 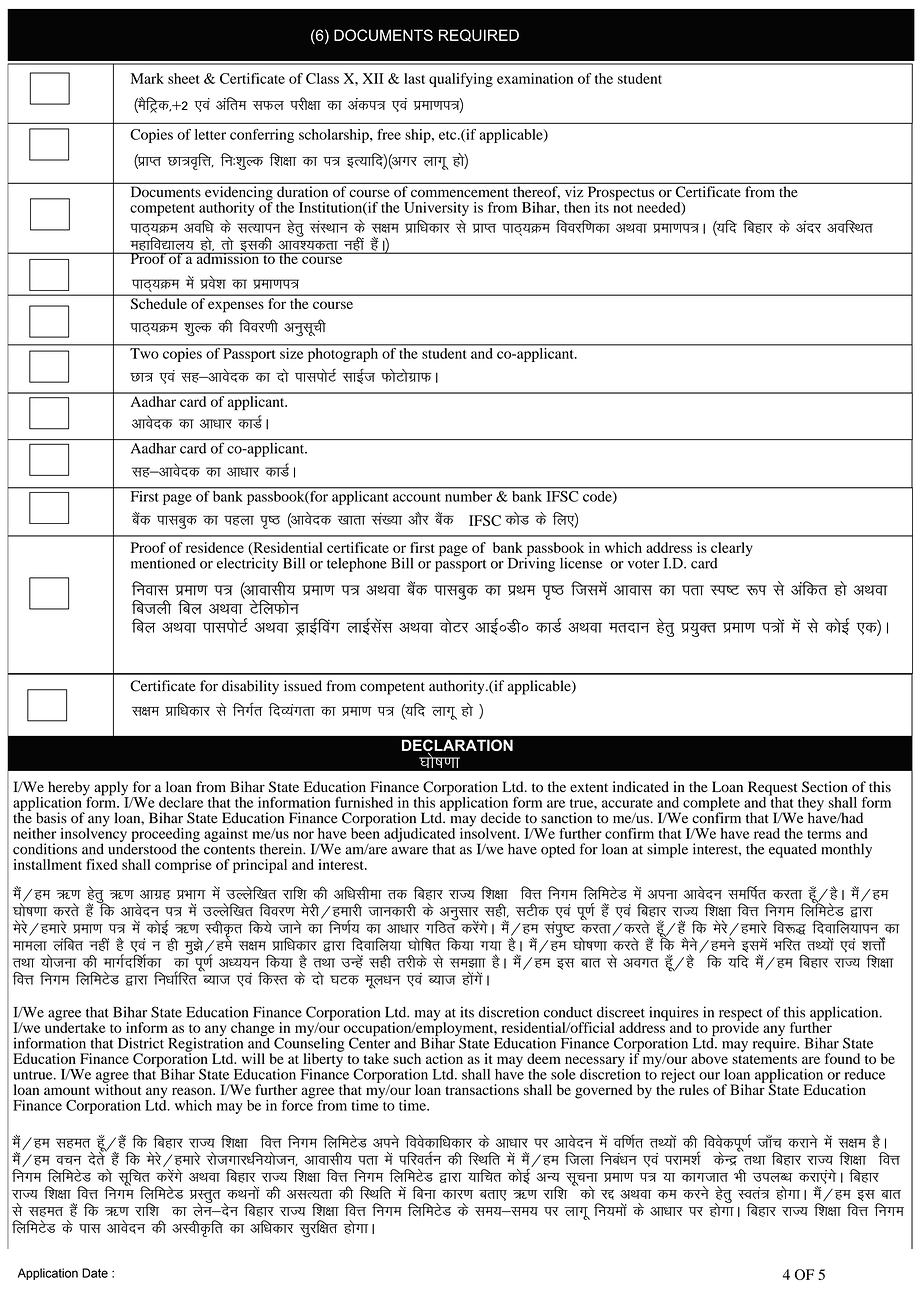 What do you see at coordinates (623, 208) in the screenshot?
I see `not` at bounding box center [623, 208].
